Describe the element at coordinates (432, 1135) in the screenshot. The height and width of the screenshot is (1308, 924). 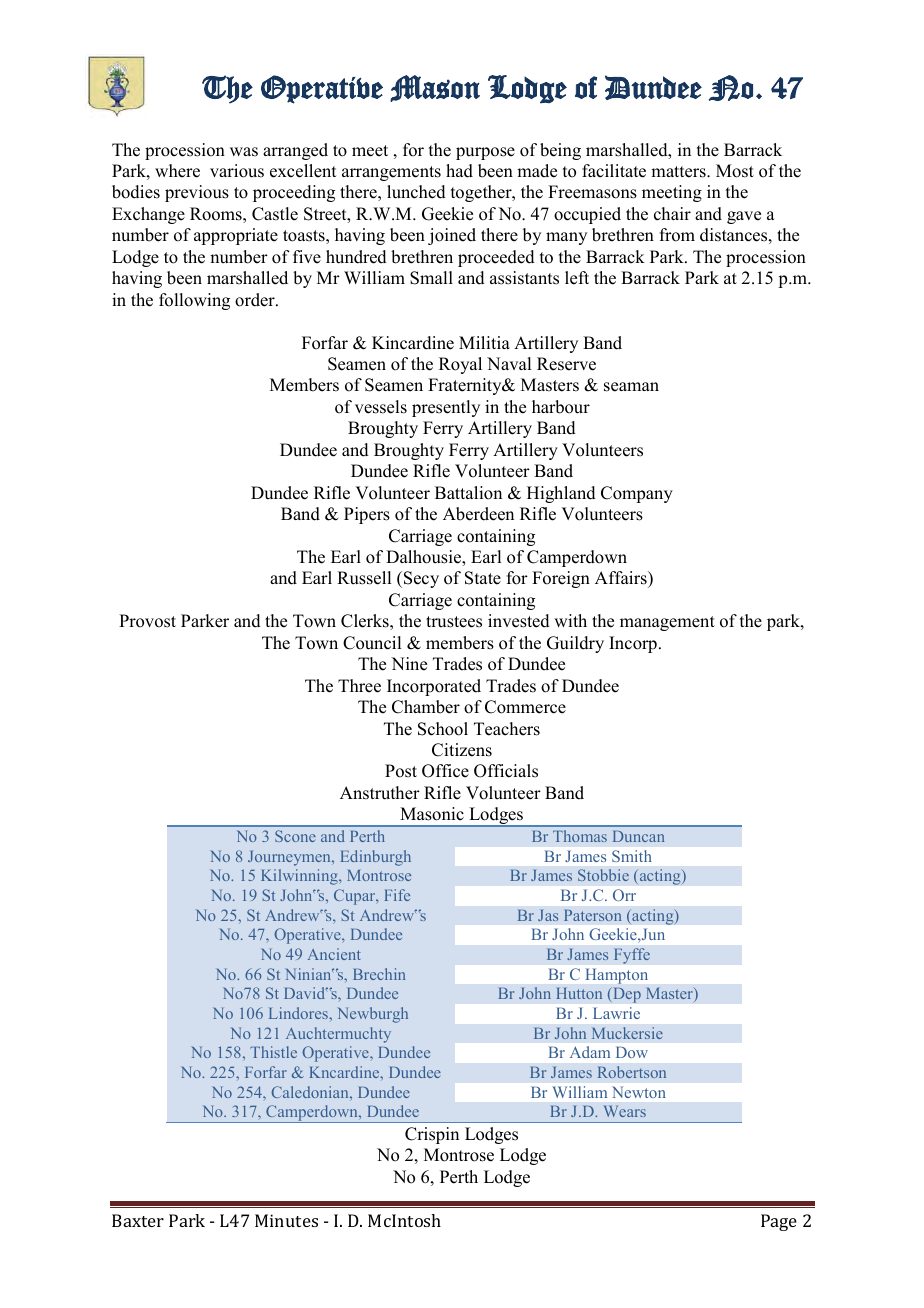
I see `Crispin` at that location.
